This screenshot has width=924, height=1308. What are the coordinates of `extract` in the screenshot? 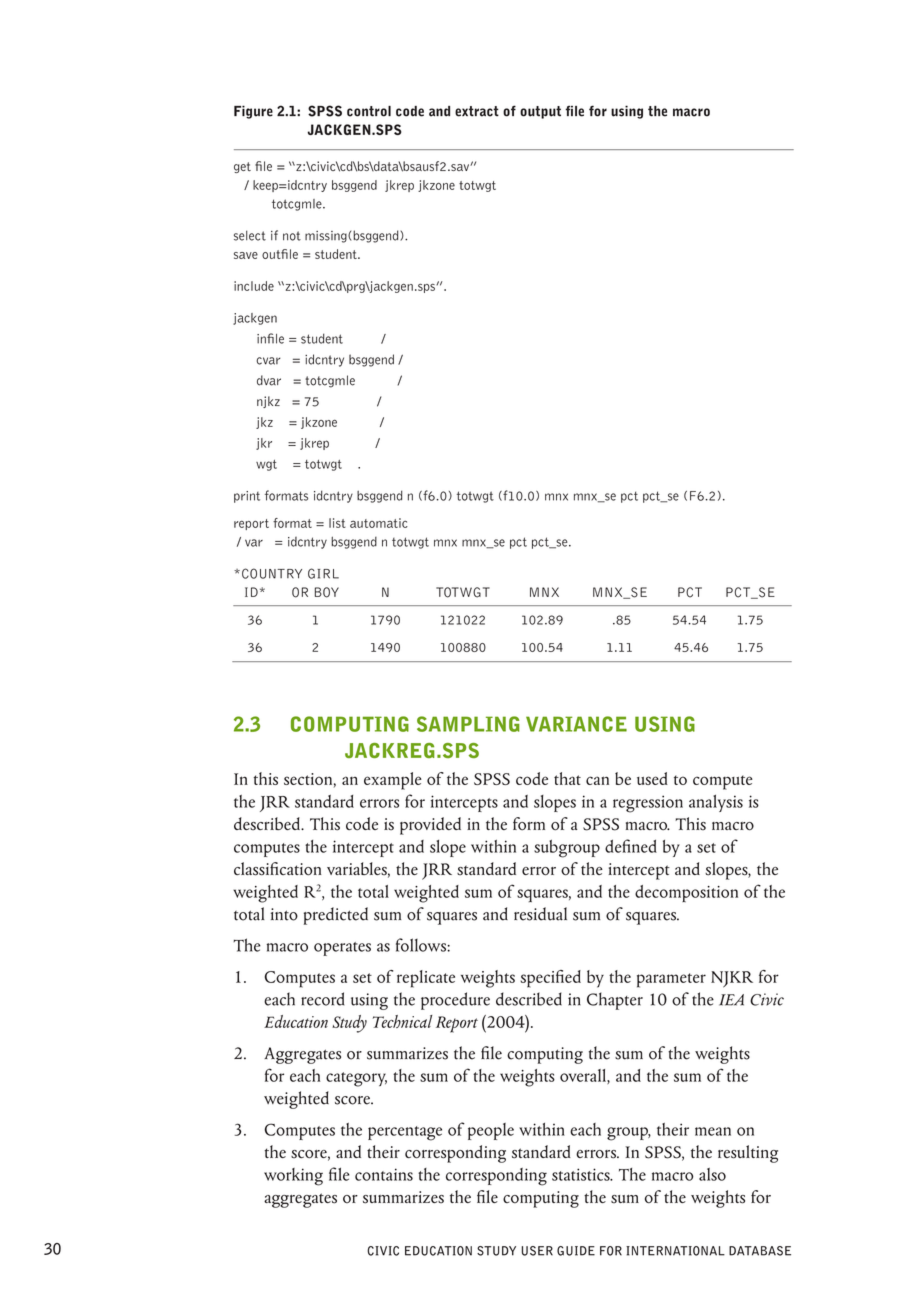 It's located at (477, 111).
